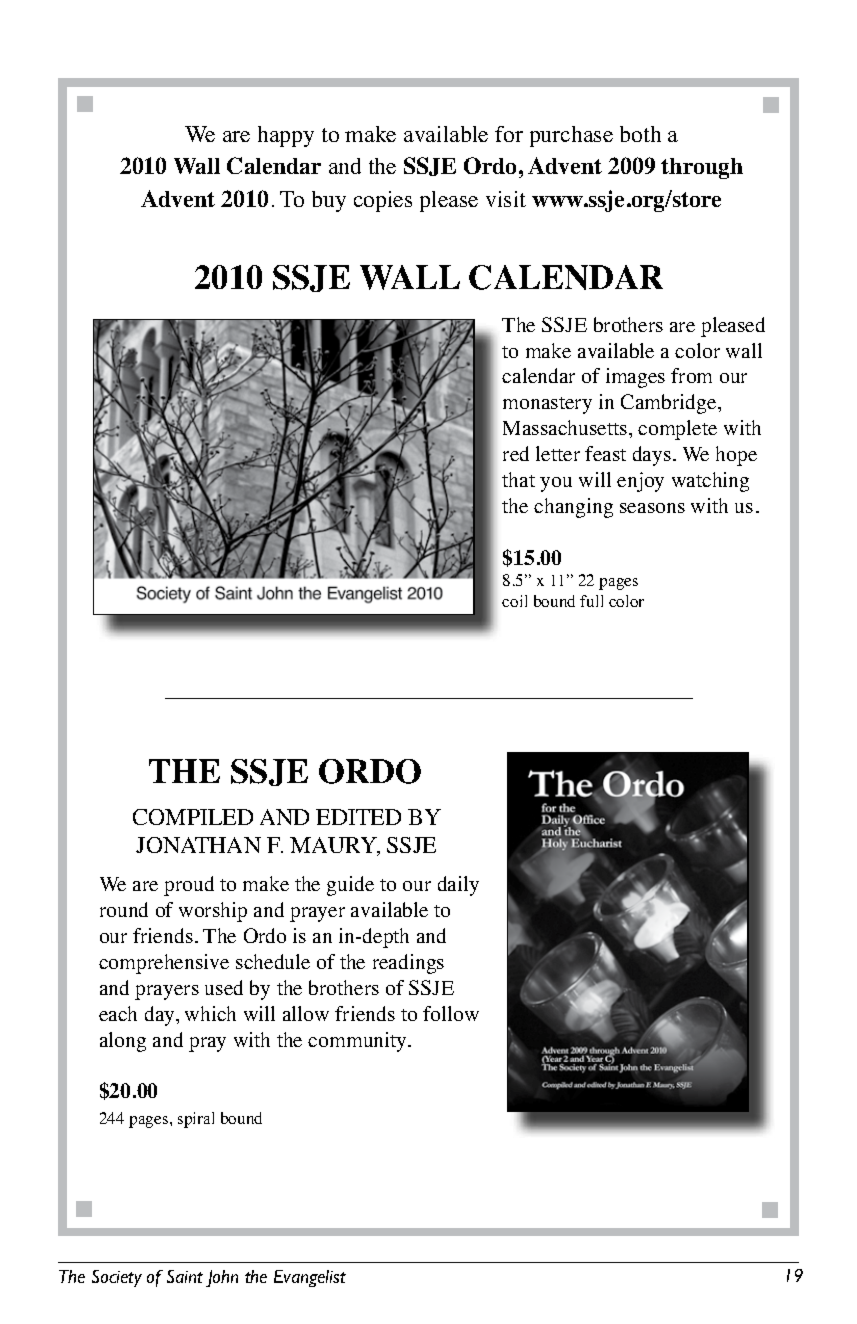  Describe the element at coordinates (286, 136) in the page. I see `happy` at that location.
